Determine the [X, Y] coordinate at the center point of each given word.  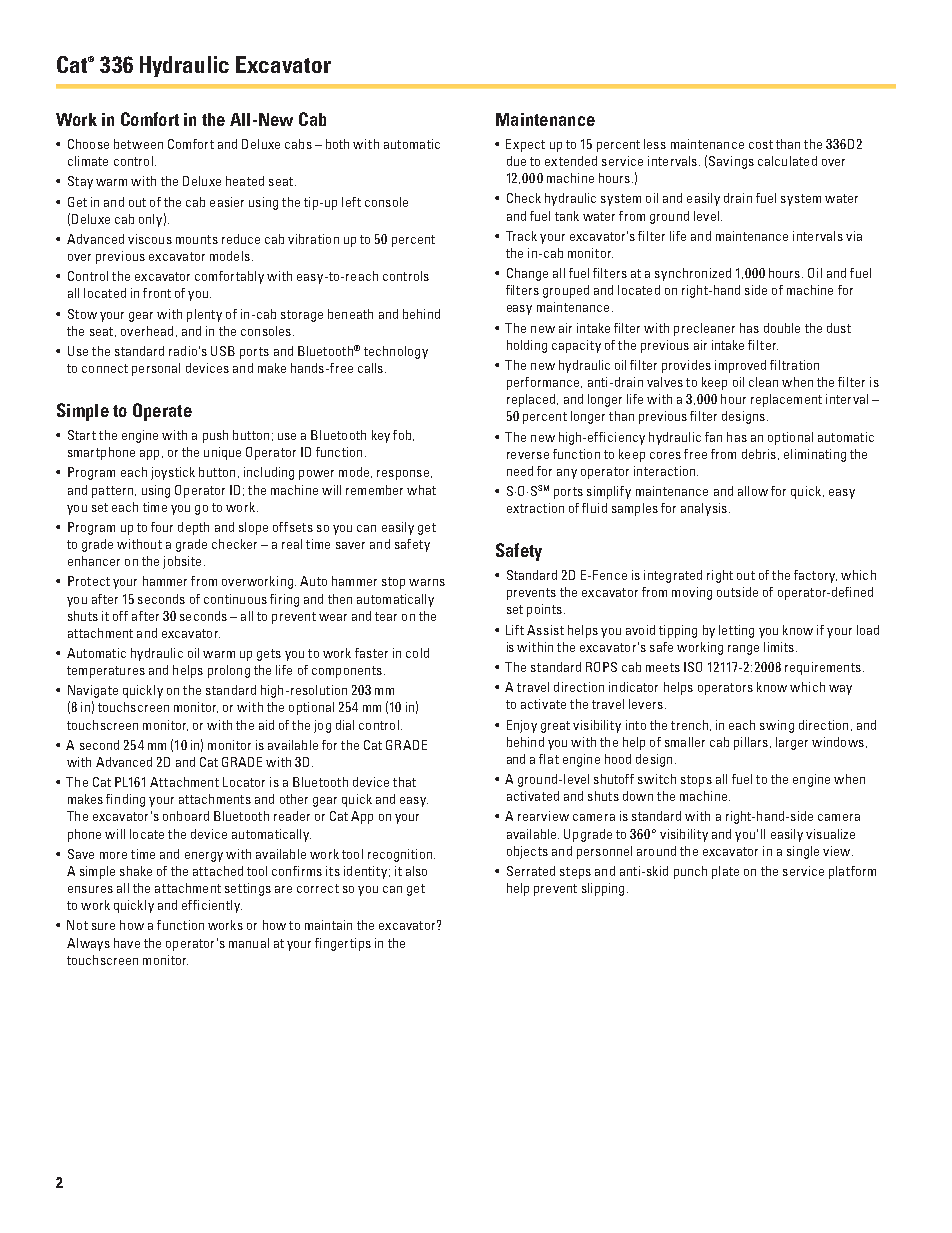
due [516, 161]
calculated [787, 161]
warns [427, 582]
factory [815, 576]
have [127, 943]
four [162, 527]
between [138, 144]
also [416, 871]
